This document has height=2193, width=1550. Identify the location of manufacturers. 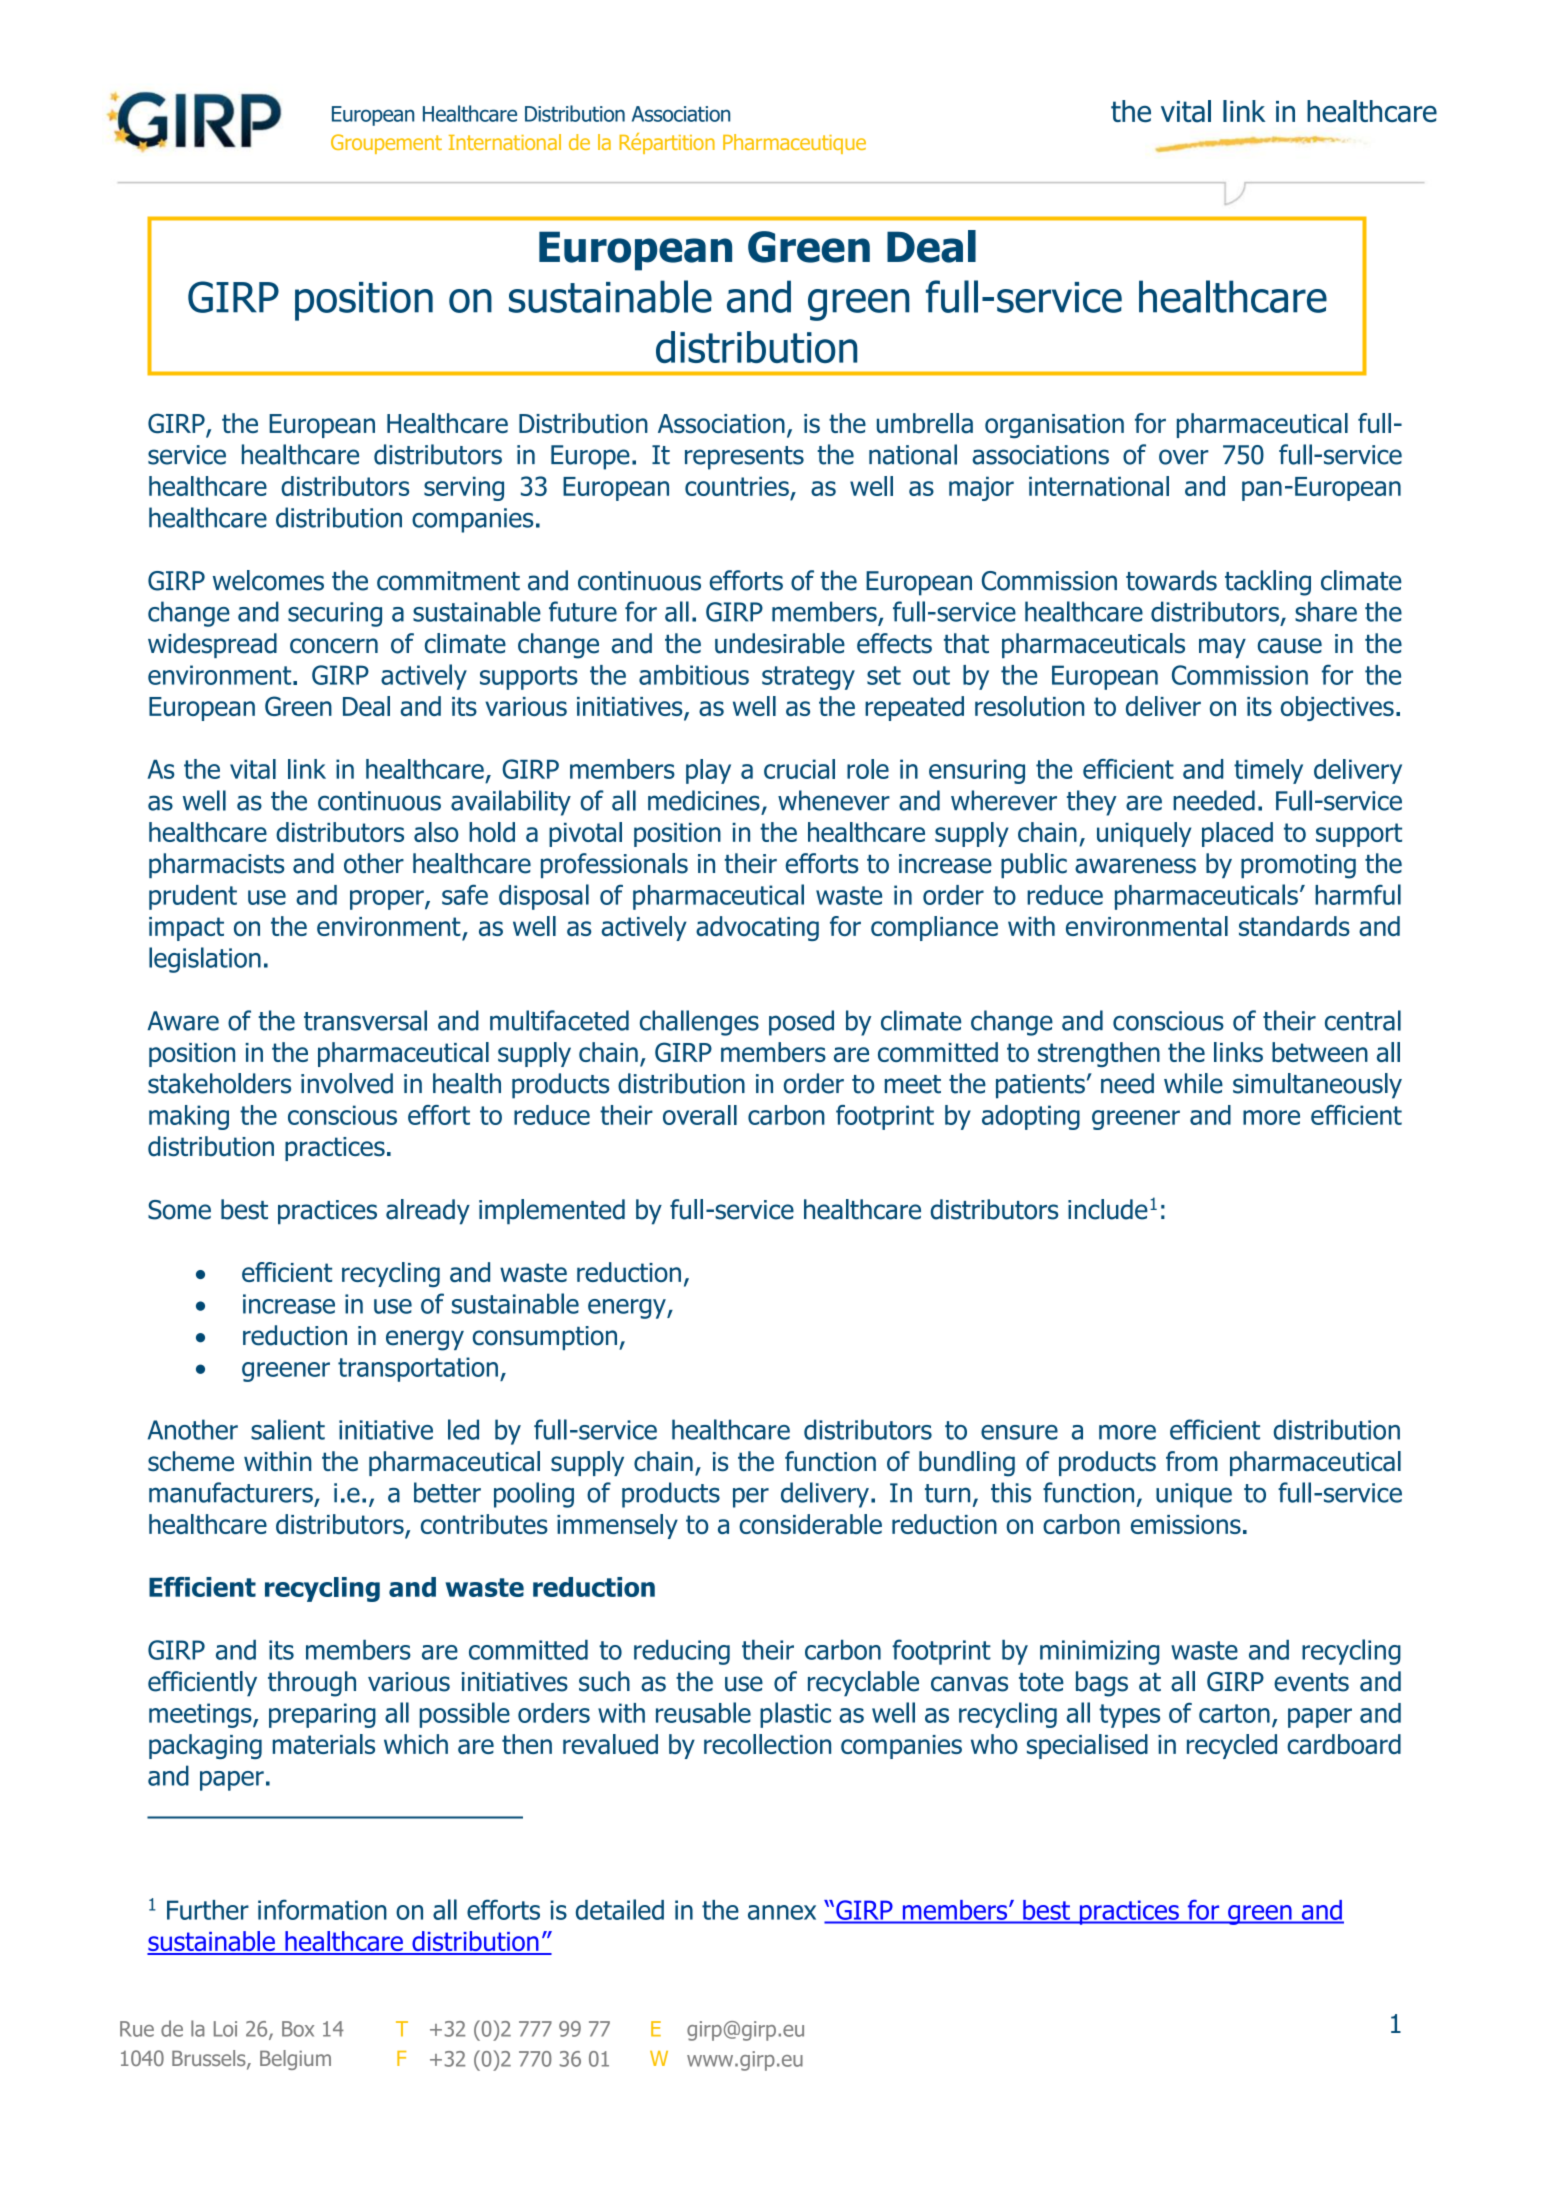
(231, 1492).
